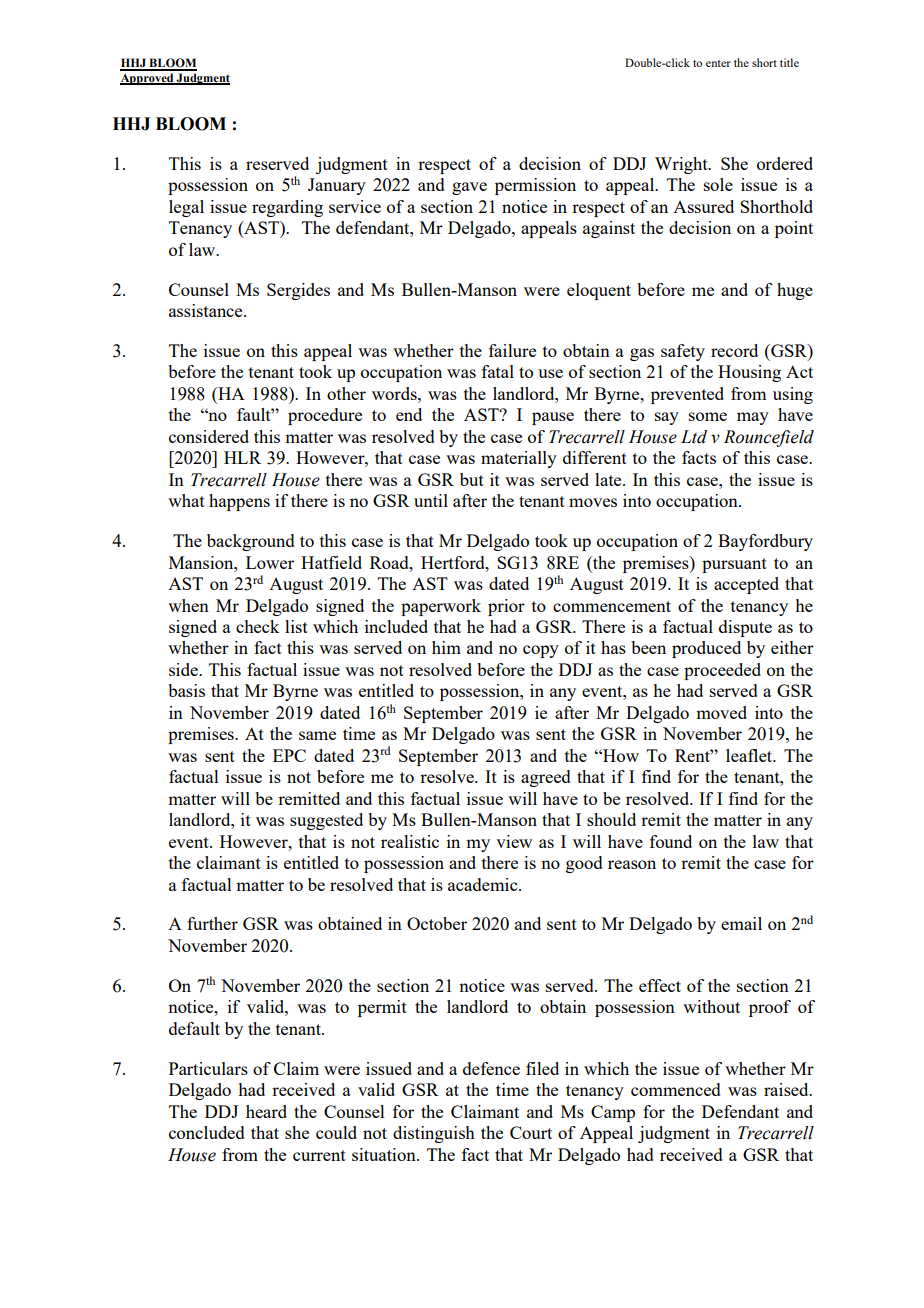  Describe the element at coordinates (734, 350) in the page. I see `record` at that location.
